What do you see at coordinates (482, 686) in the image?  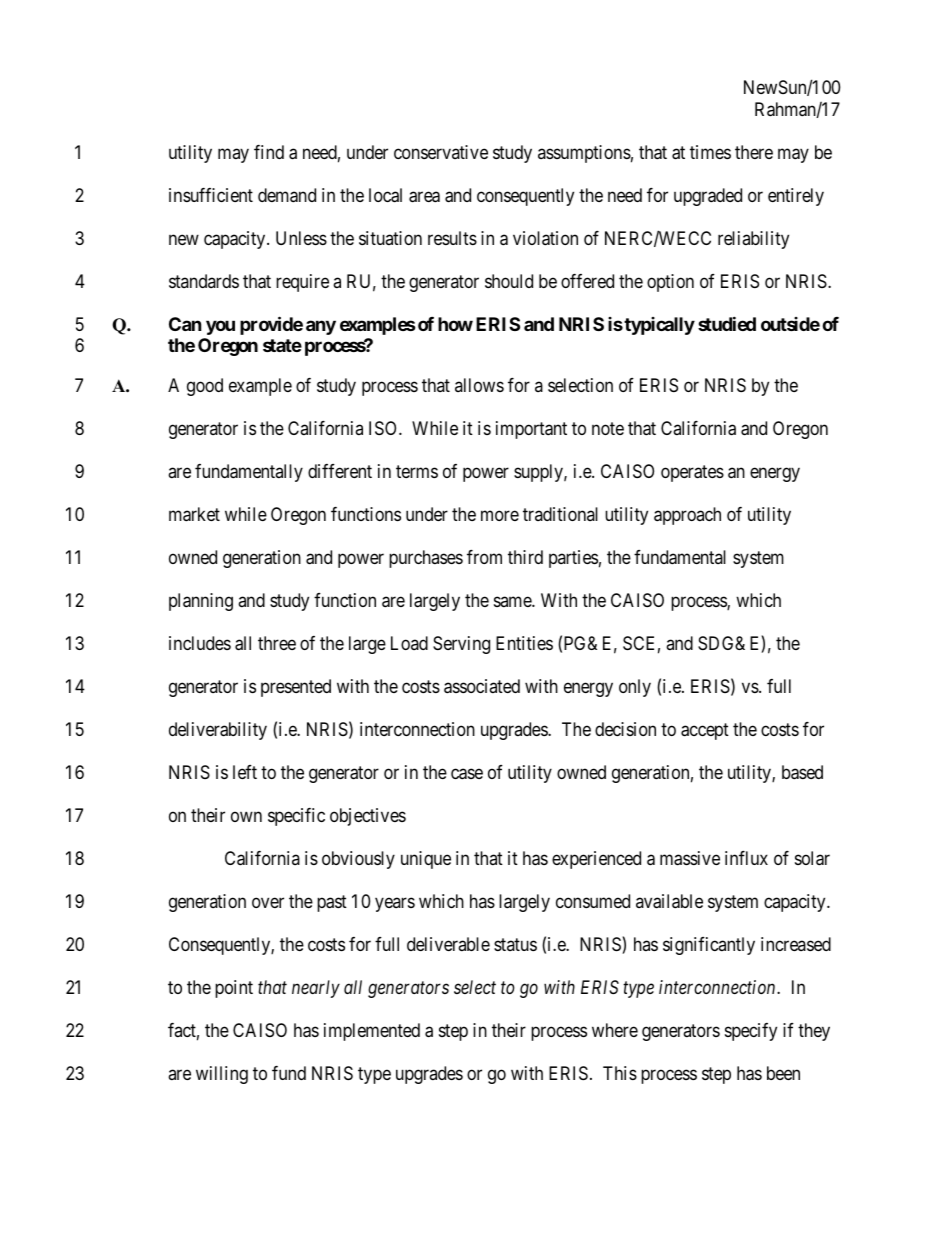 I see `associated` at bounding box center [482, 686].
